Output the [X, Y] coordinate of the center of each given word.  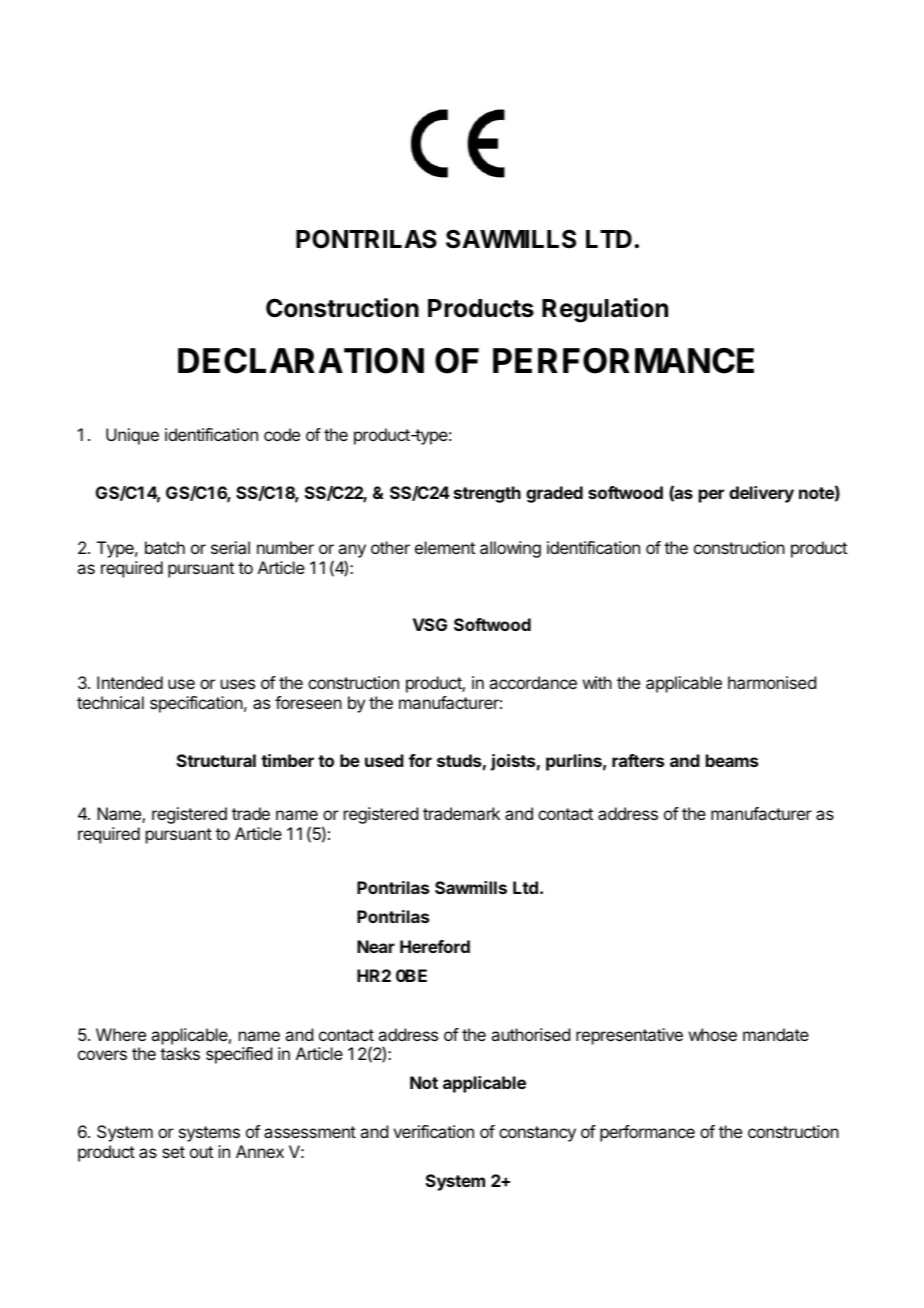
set [173, 1152]
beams [732, 760]
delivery [761, 494]
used [384, 760]
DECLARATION [301, 361]
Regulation [605, 310]
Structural [216, 760]
